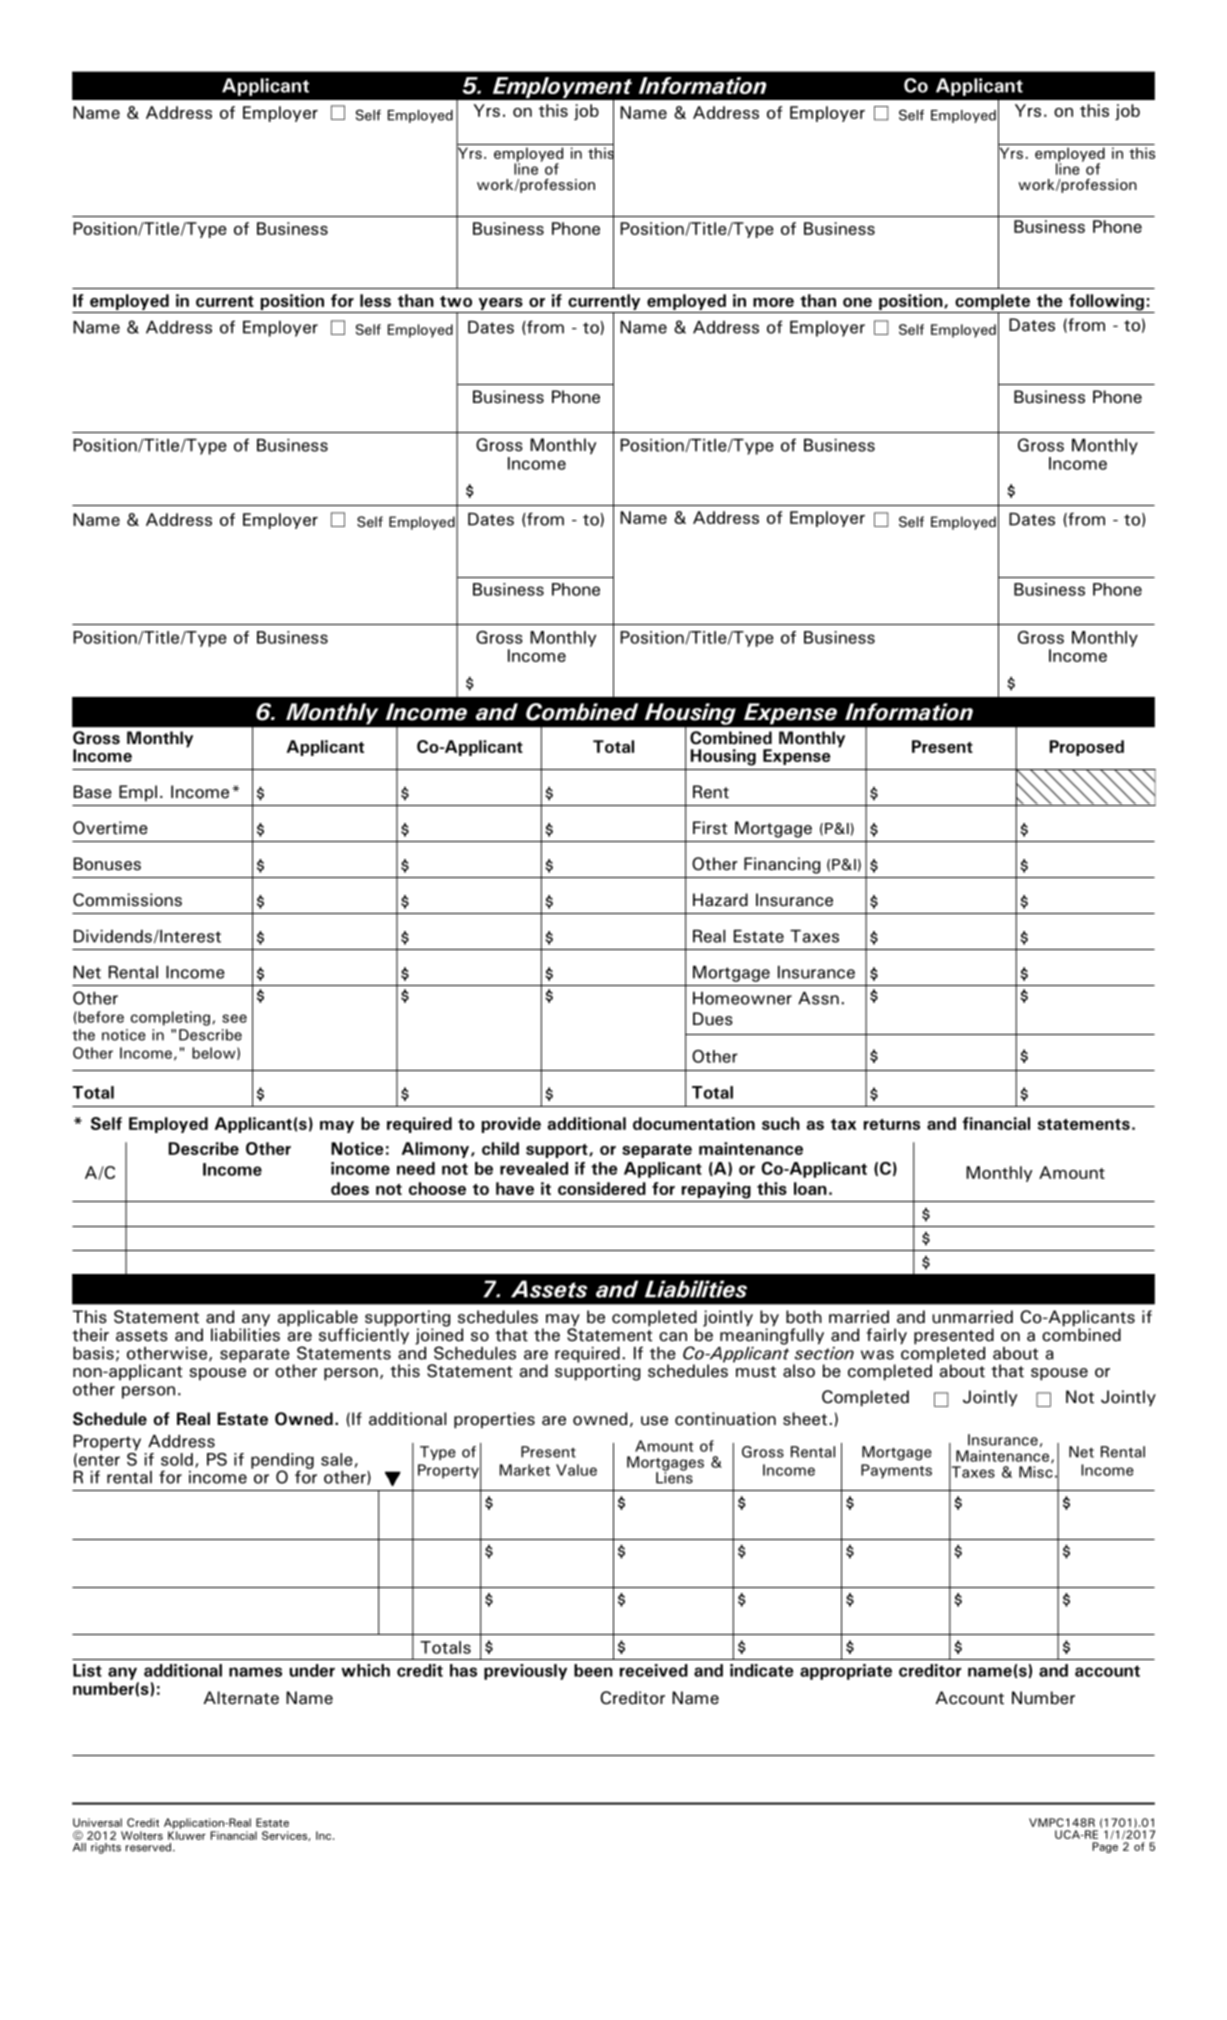 The height and width of the document is (2020, 1227). What do you see at coordinates (375, 300) in the document?
I see `less` at bounding box center [375, 300].
